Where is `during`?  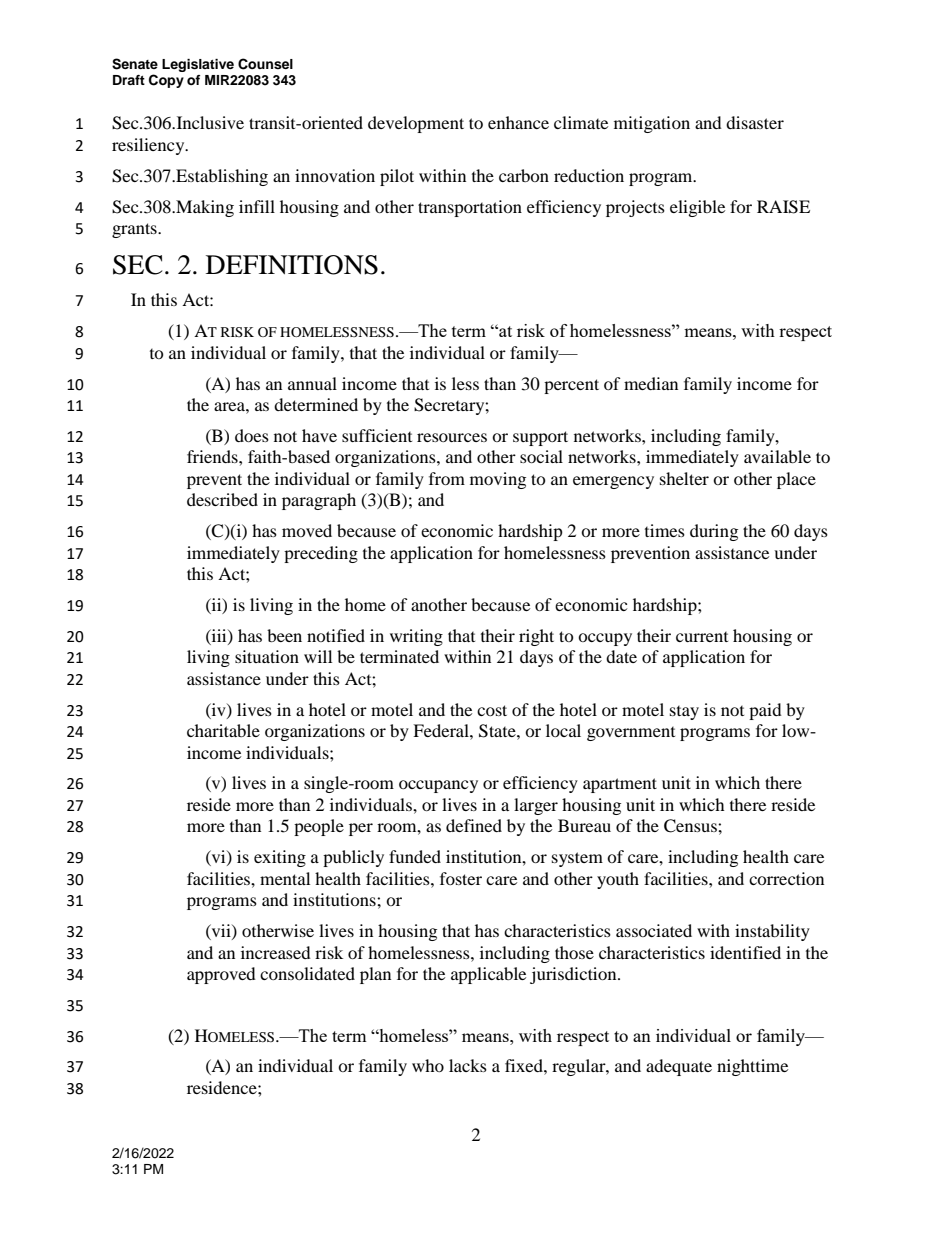
during is located at coordinates (714, 532).
